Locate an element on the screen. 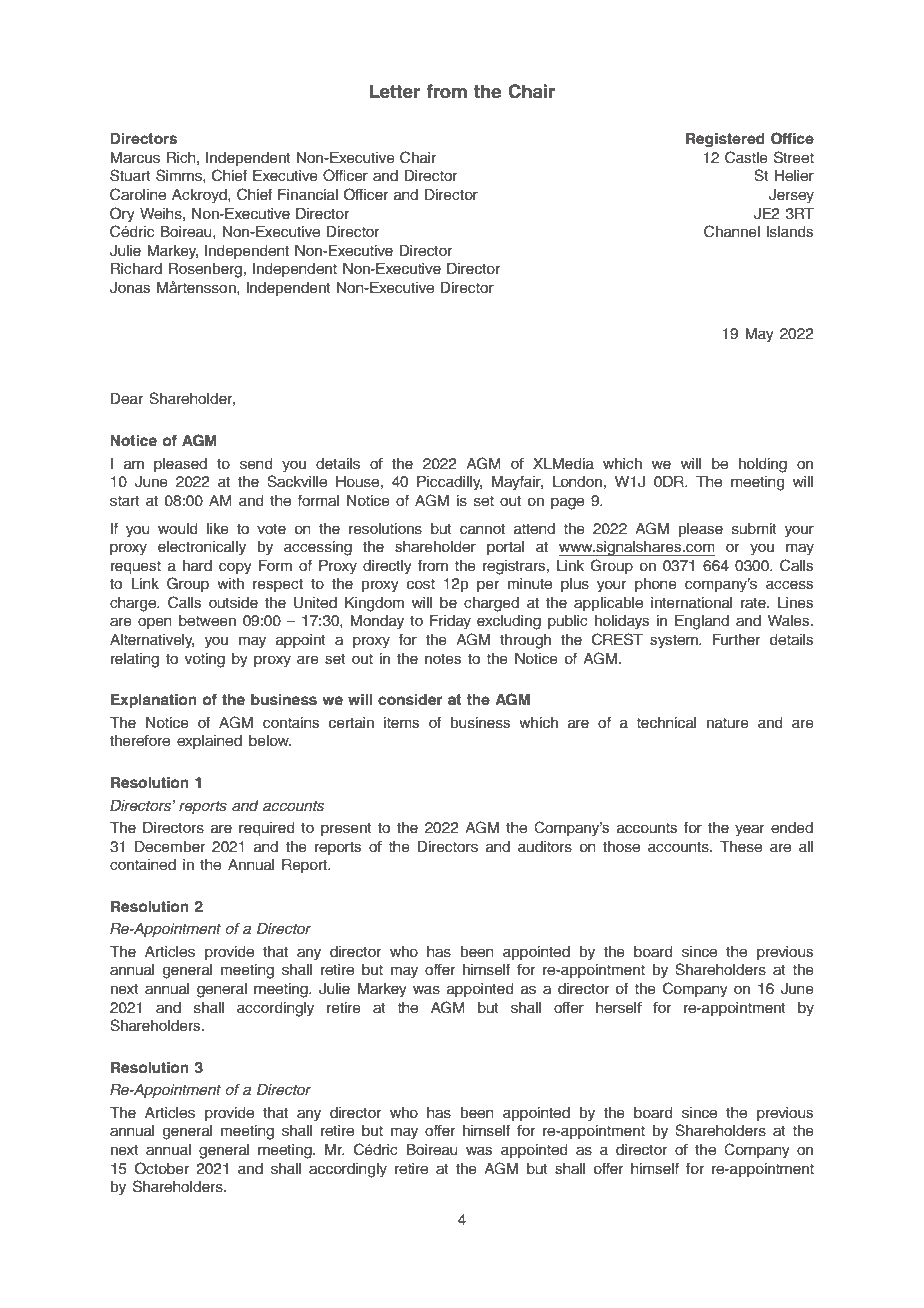 The width and height of the screenshot is (924, 1308). between is located at coordinates (207, 621).
